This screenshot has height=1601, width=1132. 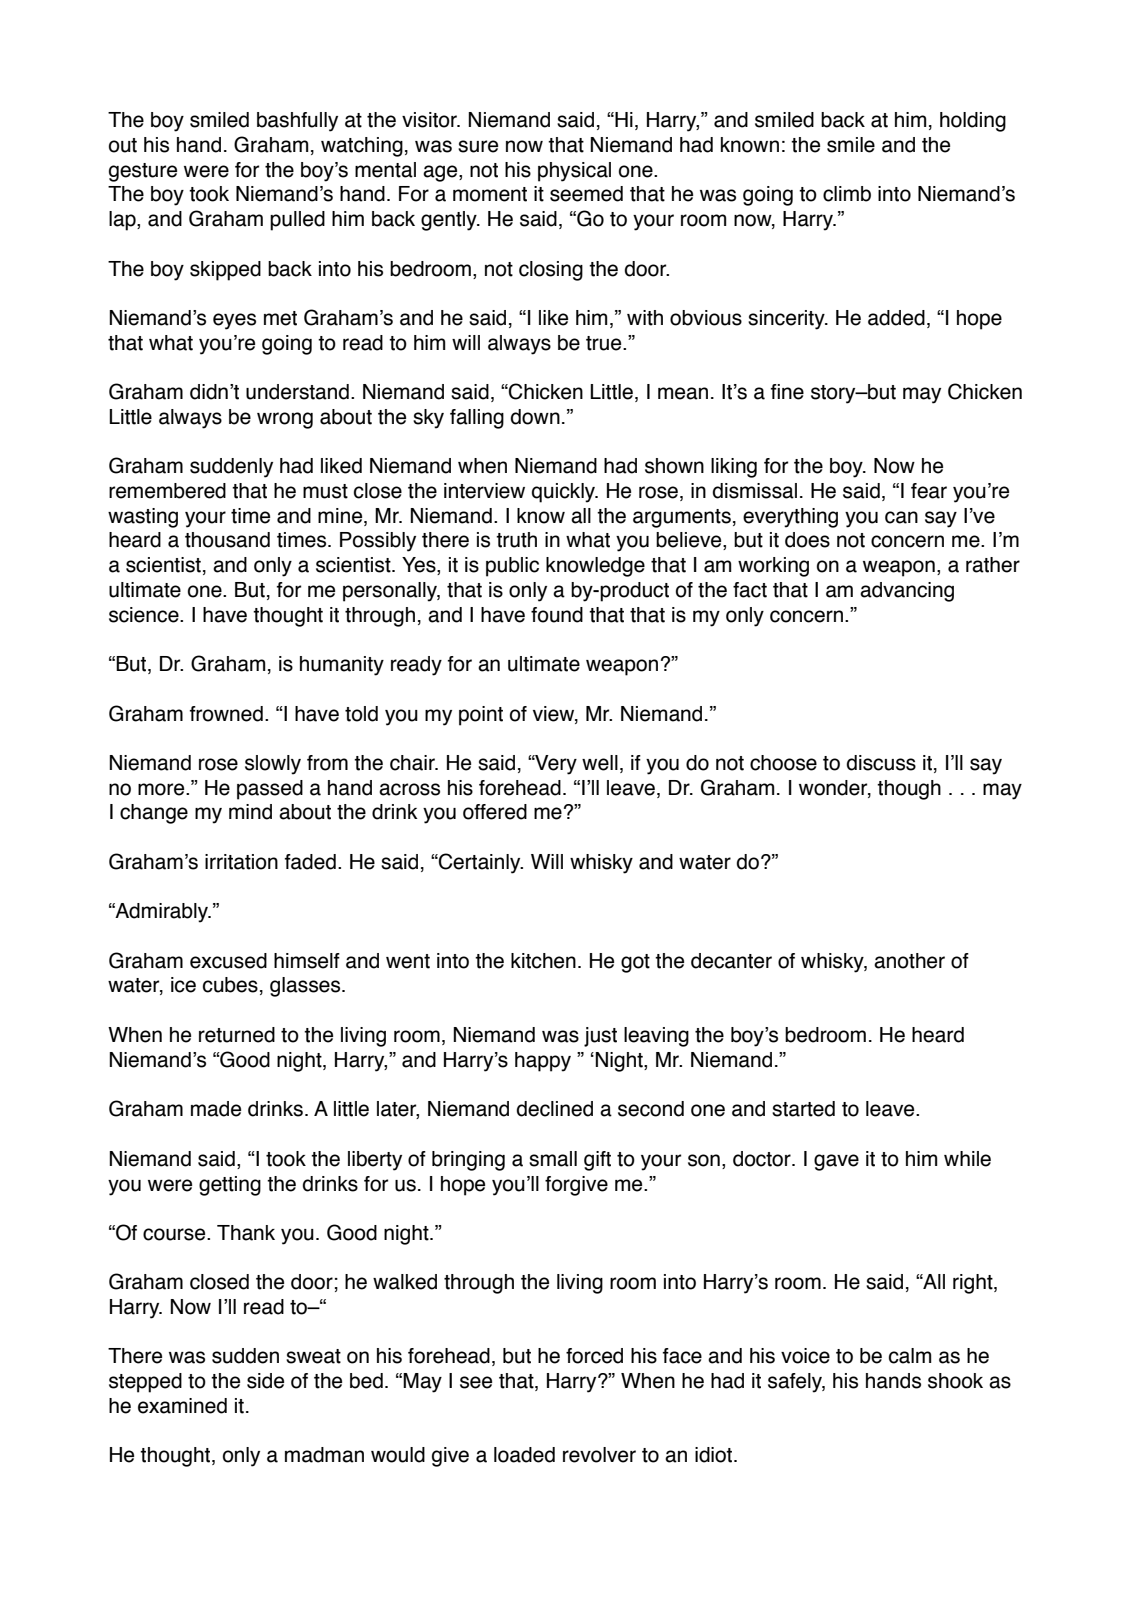 What do you see at coordinates (847, 194) in the screenshot?
I see `climb` at bounding box center [847, 194].
